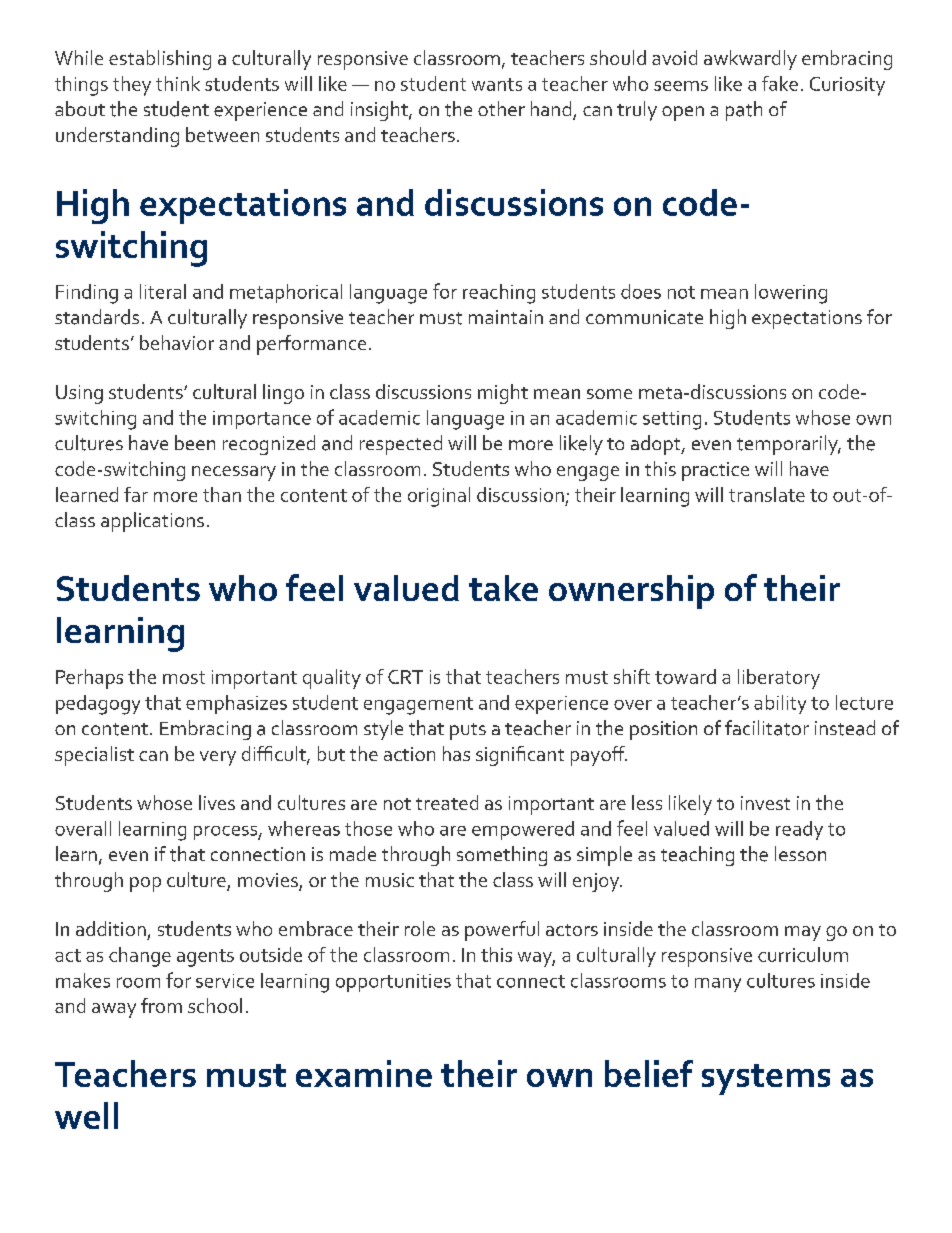  I want to click on practice, so click(715, 471).
